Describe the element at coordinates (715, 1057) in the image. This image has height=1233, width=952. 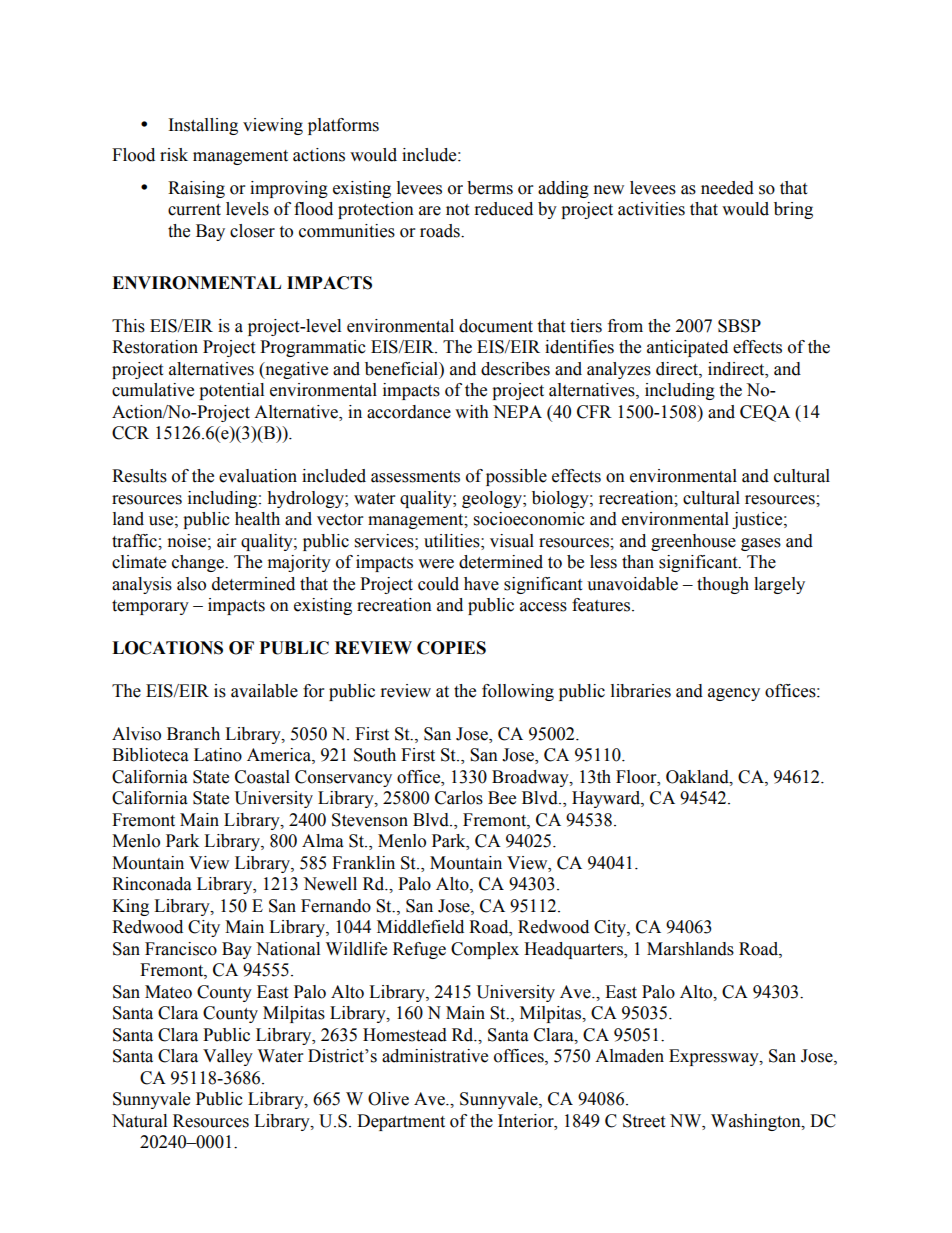
I see `Expressway` at that location.
